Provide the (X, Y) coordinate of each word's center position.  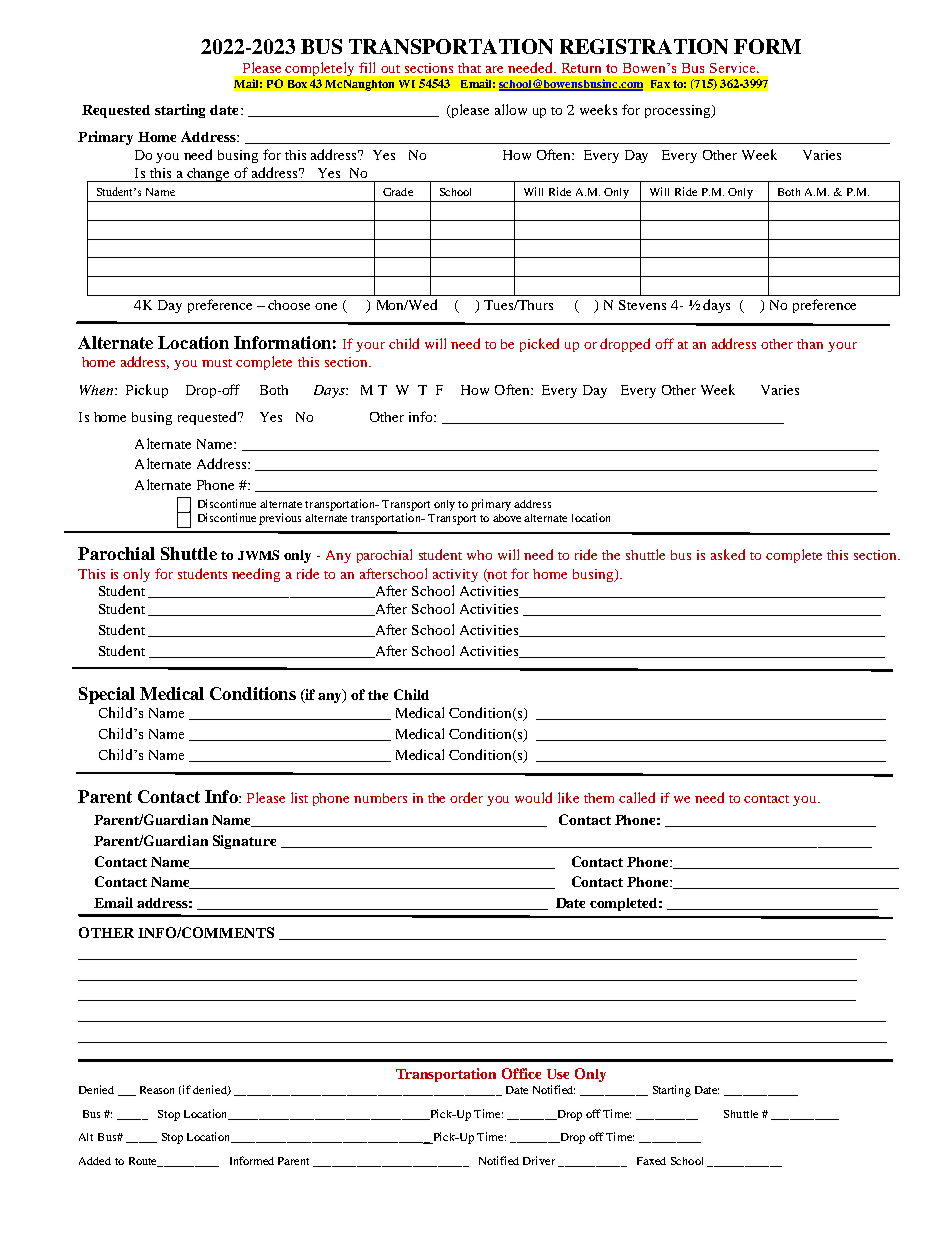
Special (107, 695)
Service (734, 67)
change (209, 175)
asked (728, 554)
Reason (157, 1090)
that (469, 68)
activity (455, 575)
